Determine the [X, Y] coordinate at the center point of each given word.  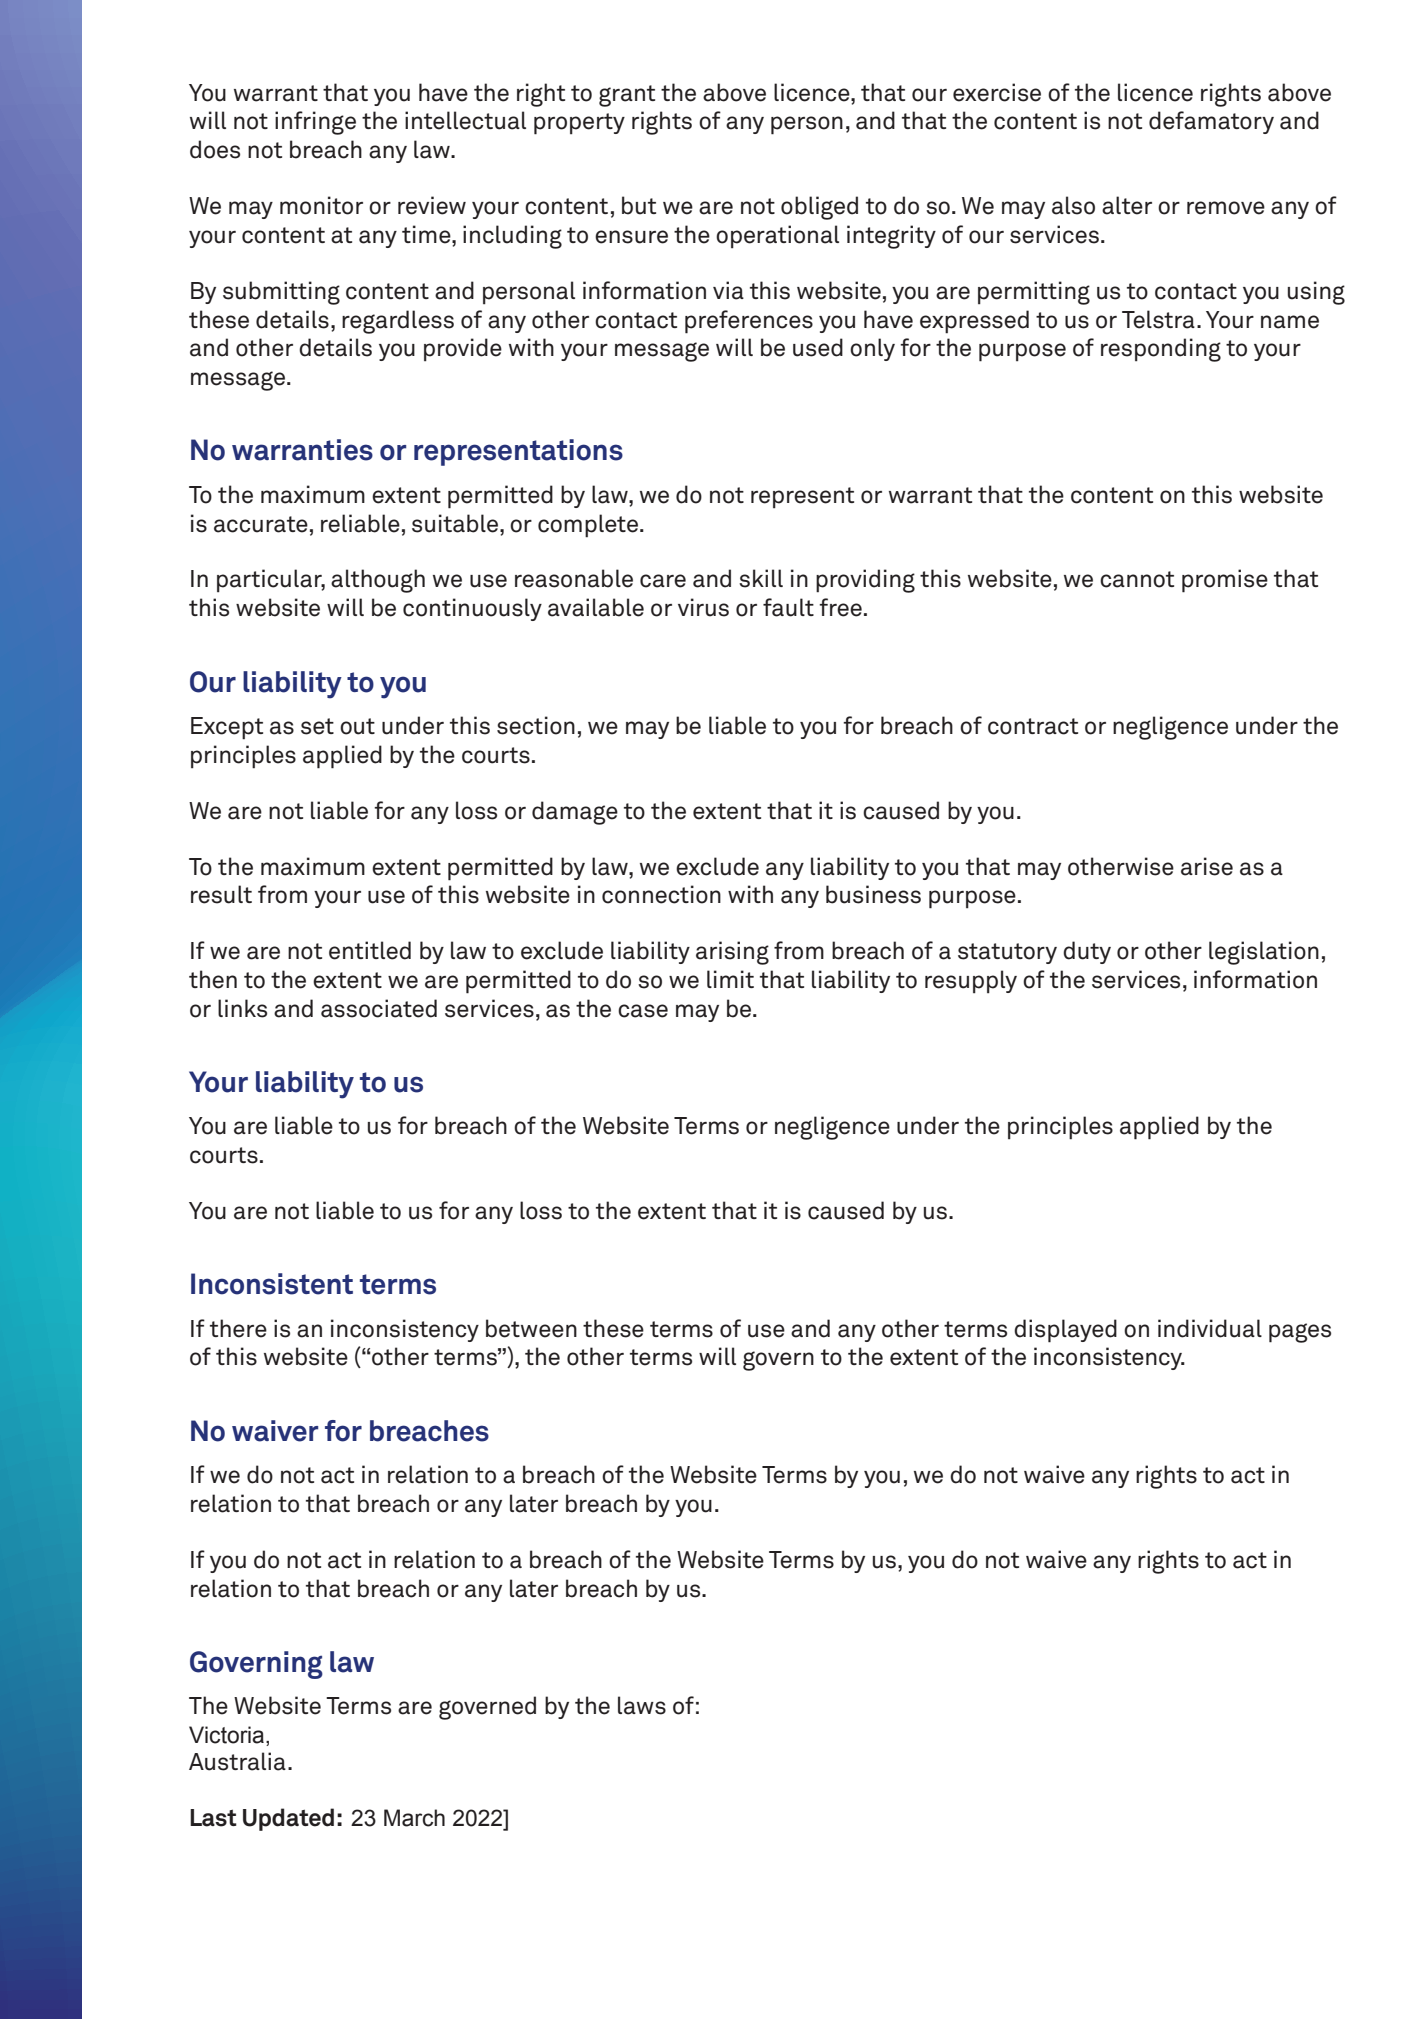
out [357, 726]
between [531, 1328]
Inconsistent [272, 1284]
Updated [288, 1819]
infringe [315, 123]
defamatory [1211, 122]
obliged [819, 208]
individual [1210, 1328]
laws [642, 1705]
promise [1225, 581]
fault [788, 607]
